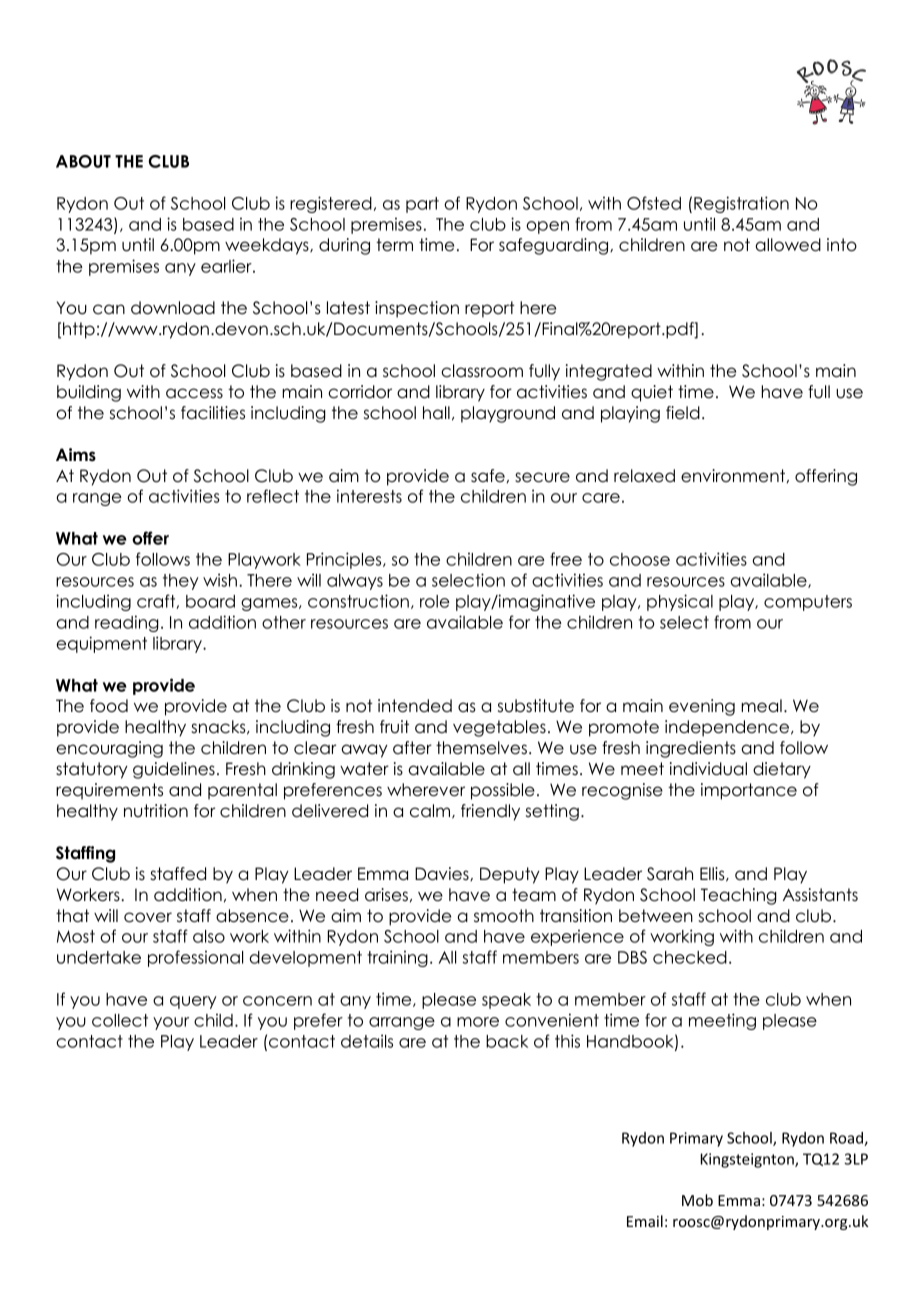 The image size is (924, 1308). Describe the element at coordinates (369, 496) in the screenshot. I see `interests` at that location.
